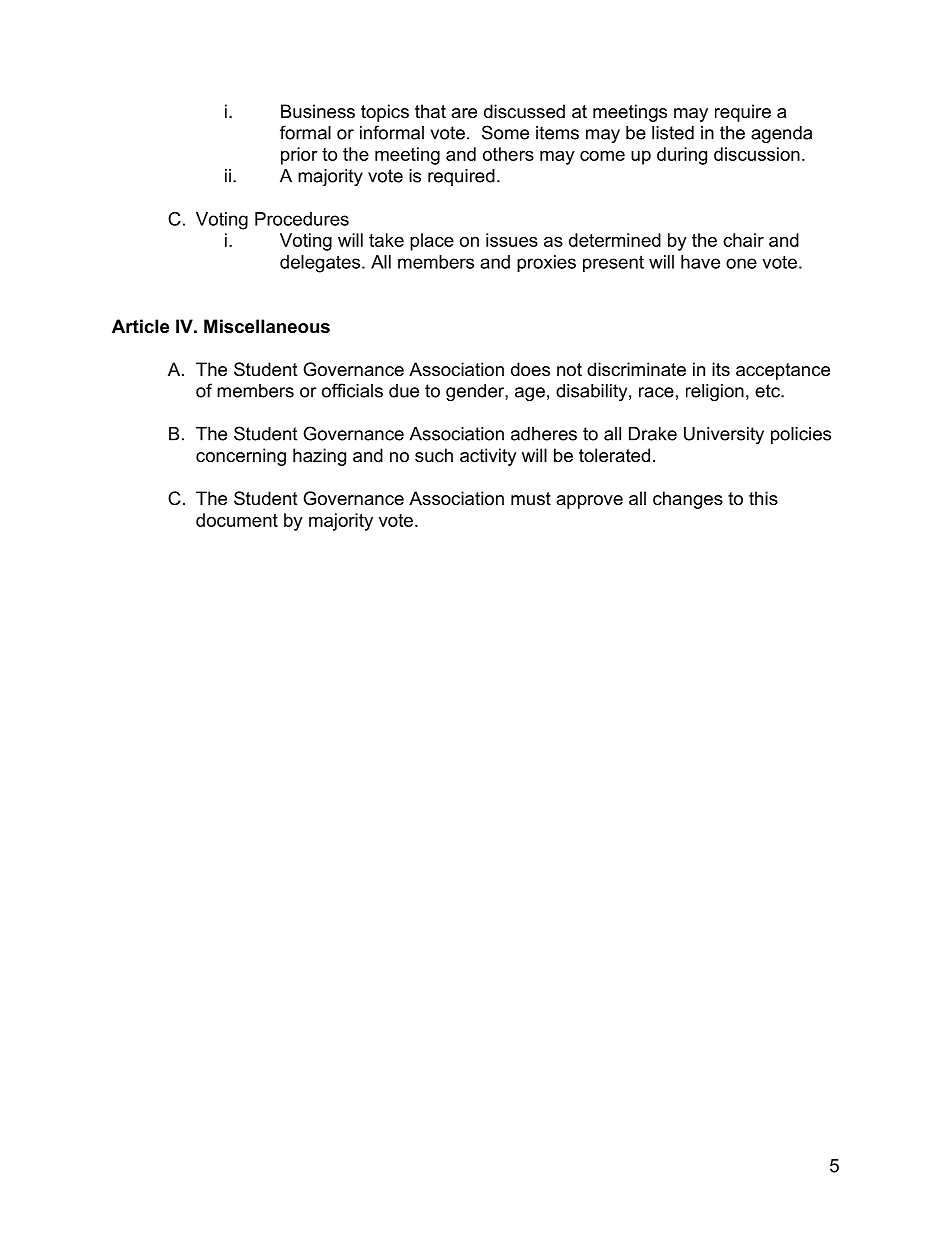  What do you see at coordinates (318, 111) in the image?
I see `Business` at bounding box center [318, 111].
